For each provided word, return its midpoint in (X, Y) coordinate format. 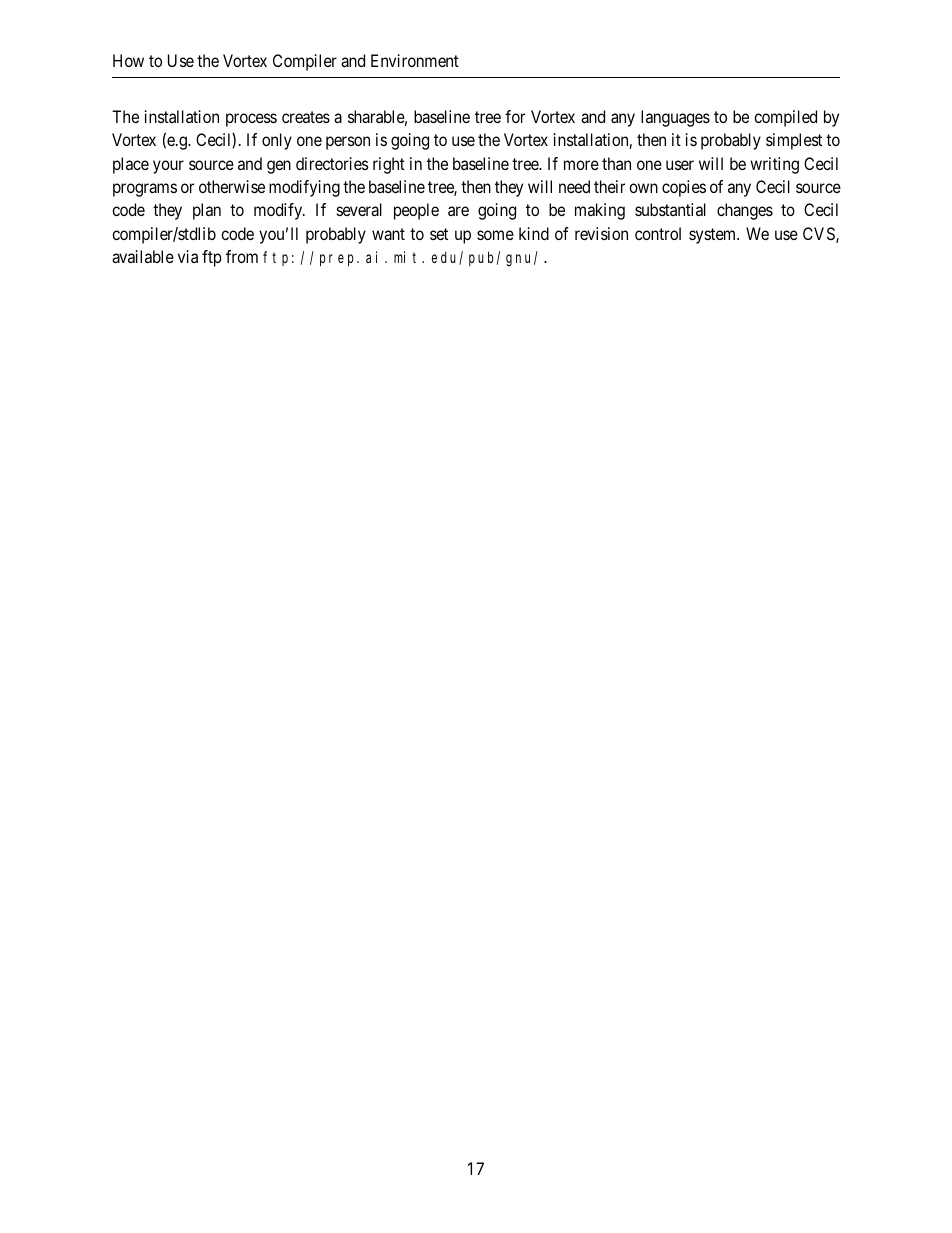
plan (207, 211)
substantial (670, 209)
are (458, 211)
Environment (415, 60)
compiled (785, 118)
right (389, 165)
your (168, 167)
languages (675, 118)
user (680, 165)
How (128, 60)
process (251, 120)
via (188, 256)
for (515, 116)
